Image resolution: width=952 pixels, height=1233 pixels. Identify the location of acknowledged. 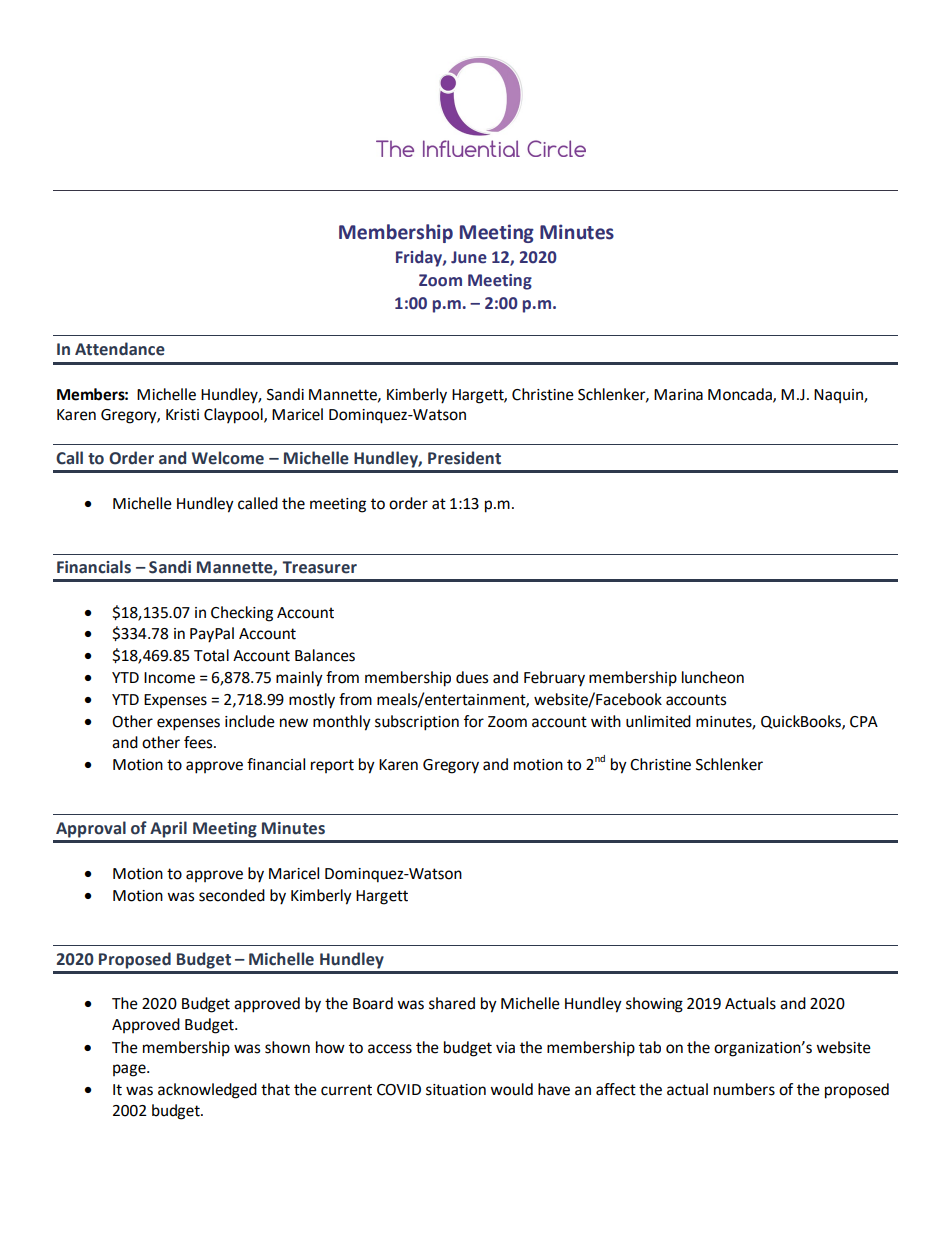
(207, 1091).
